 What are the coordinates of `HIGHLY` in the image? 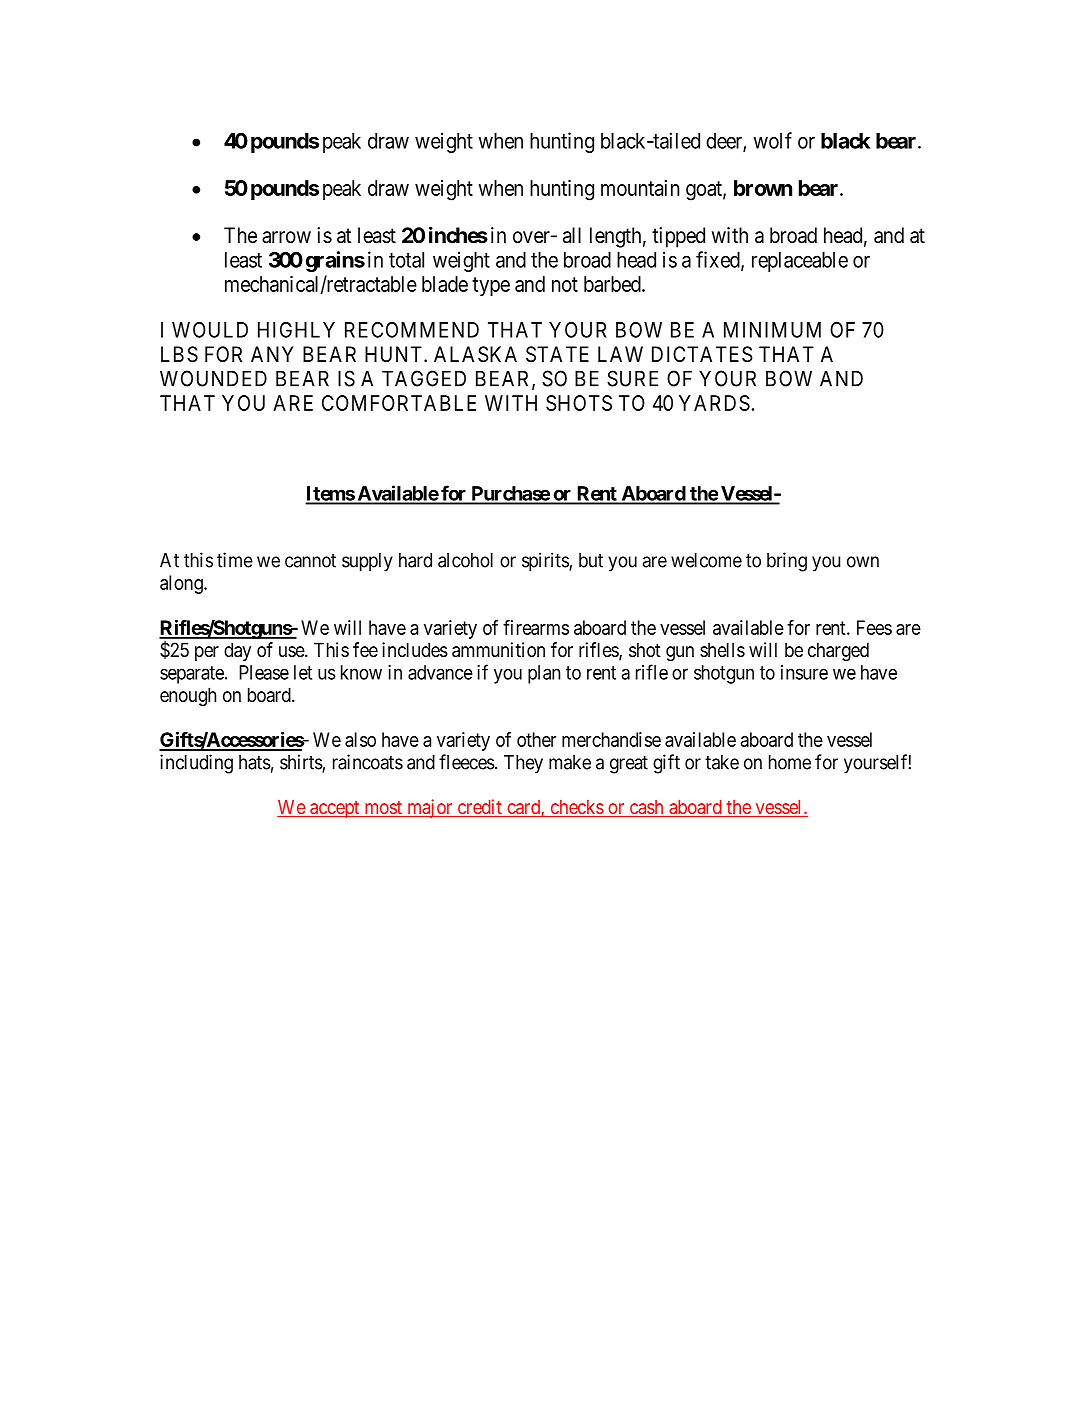 It's located at (296, 330).
